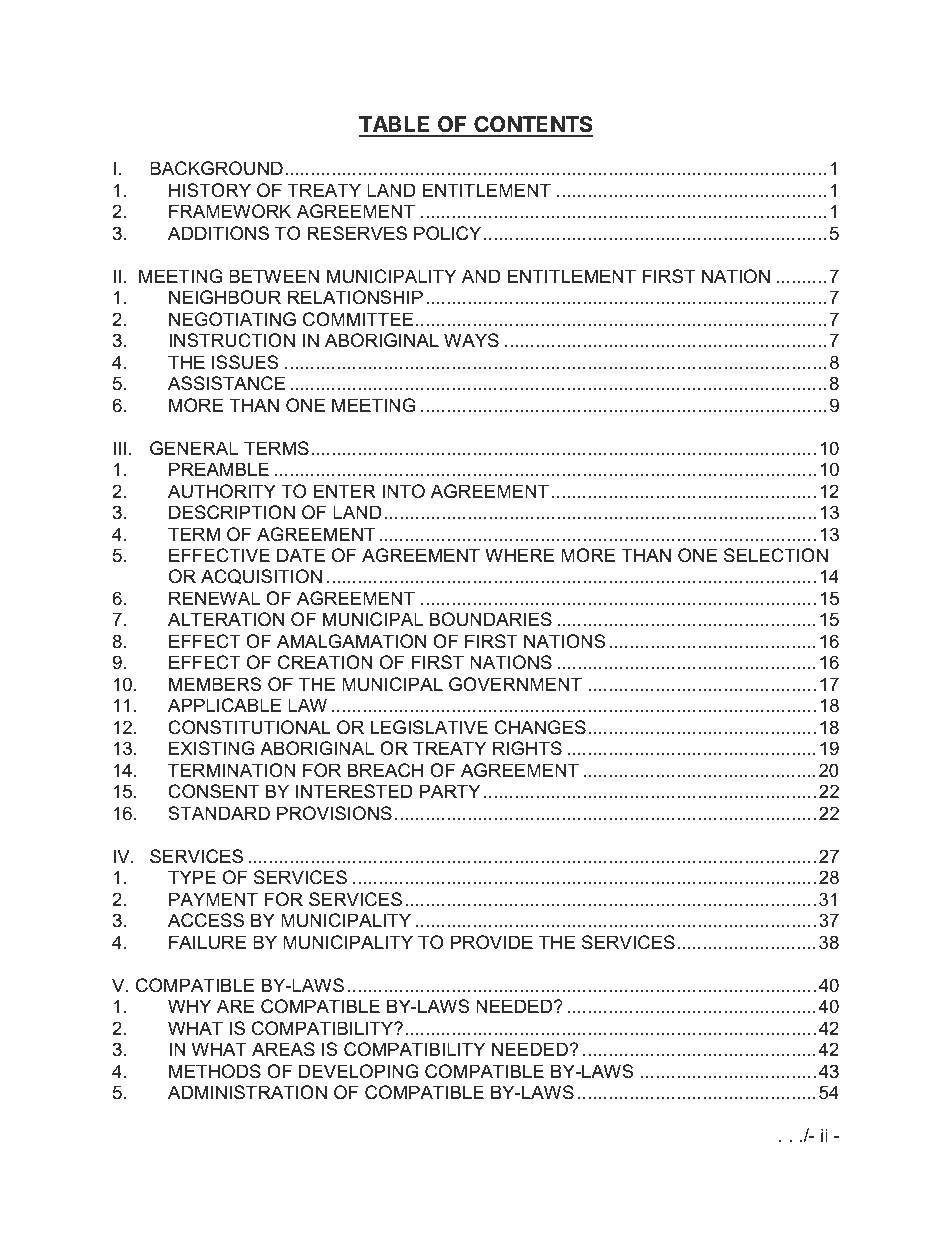  What do you see at coordinates (194, 448) in the image?
I see `GENERAL` at bounding box center [194, 448].
